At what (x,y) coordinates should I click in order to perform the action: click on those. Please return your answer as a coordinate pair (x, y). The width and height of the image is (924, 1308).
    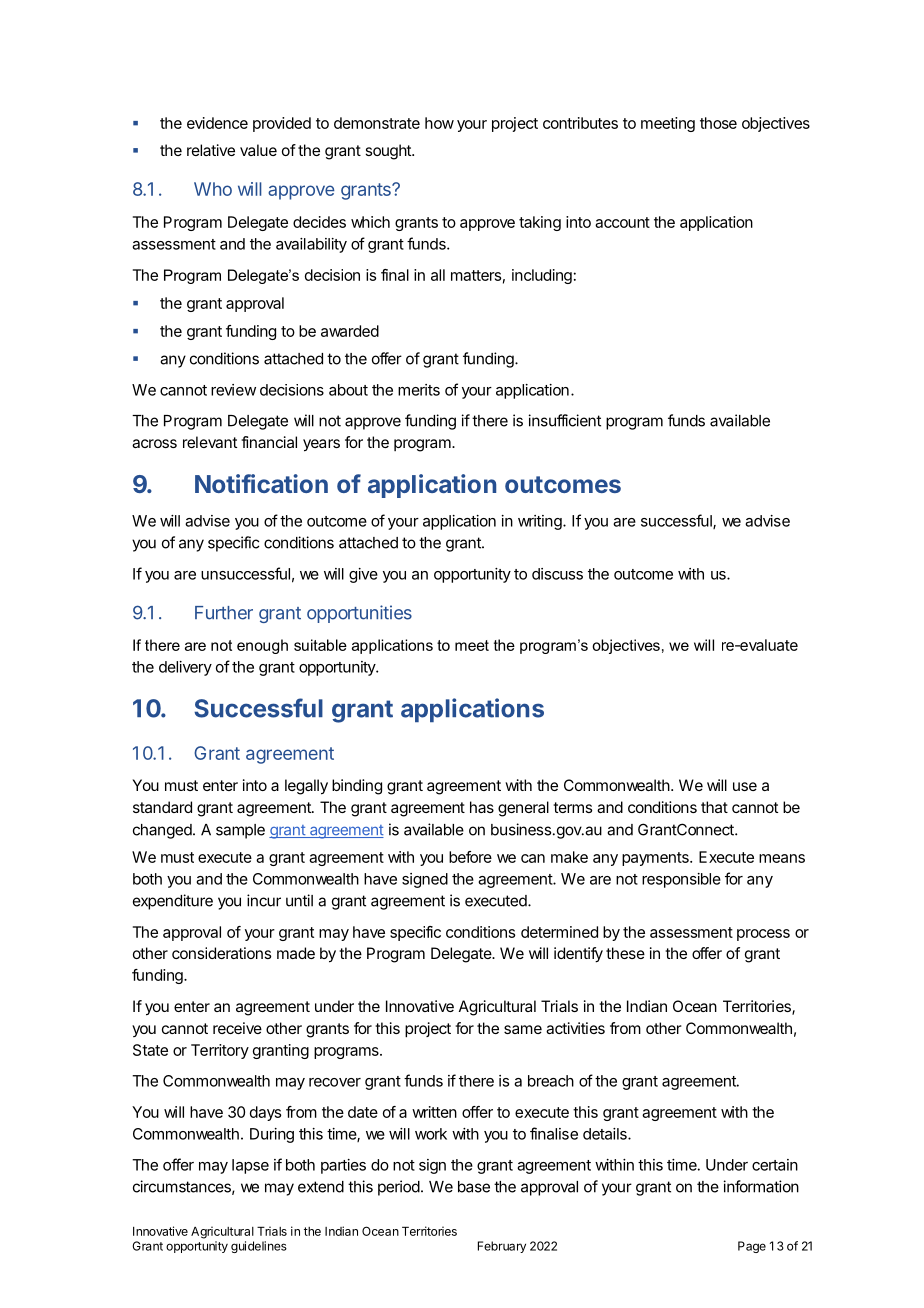
    Looking at the image, I should click on (718, 123).
